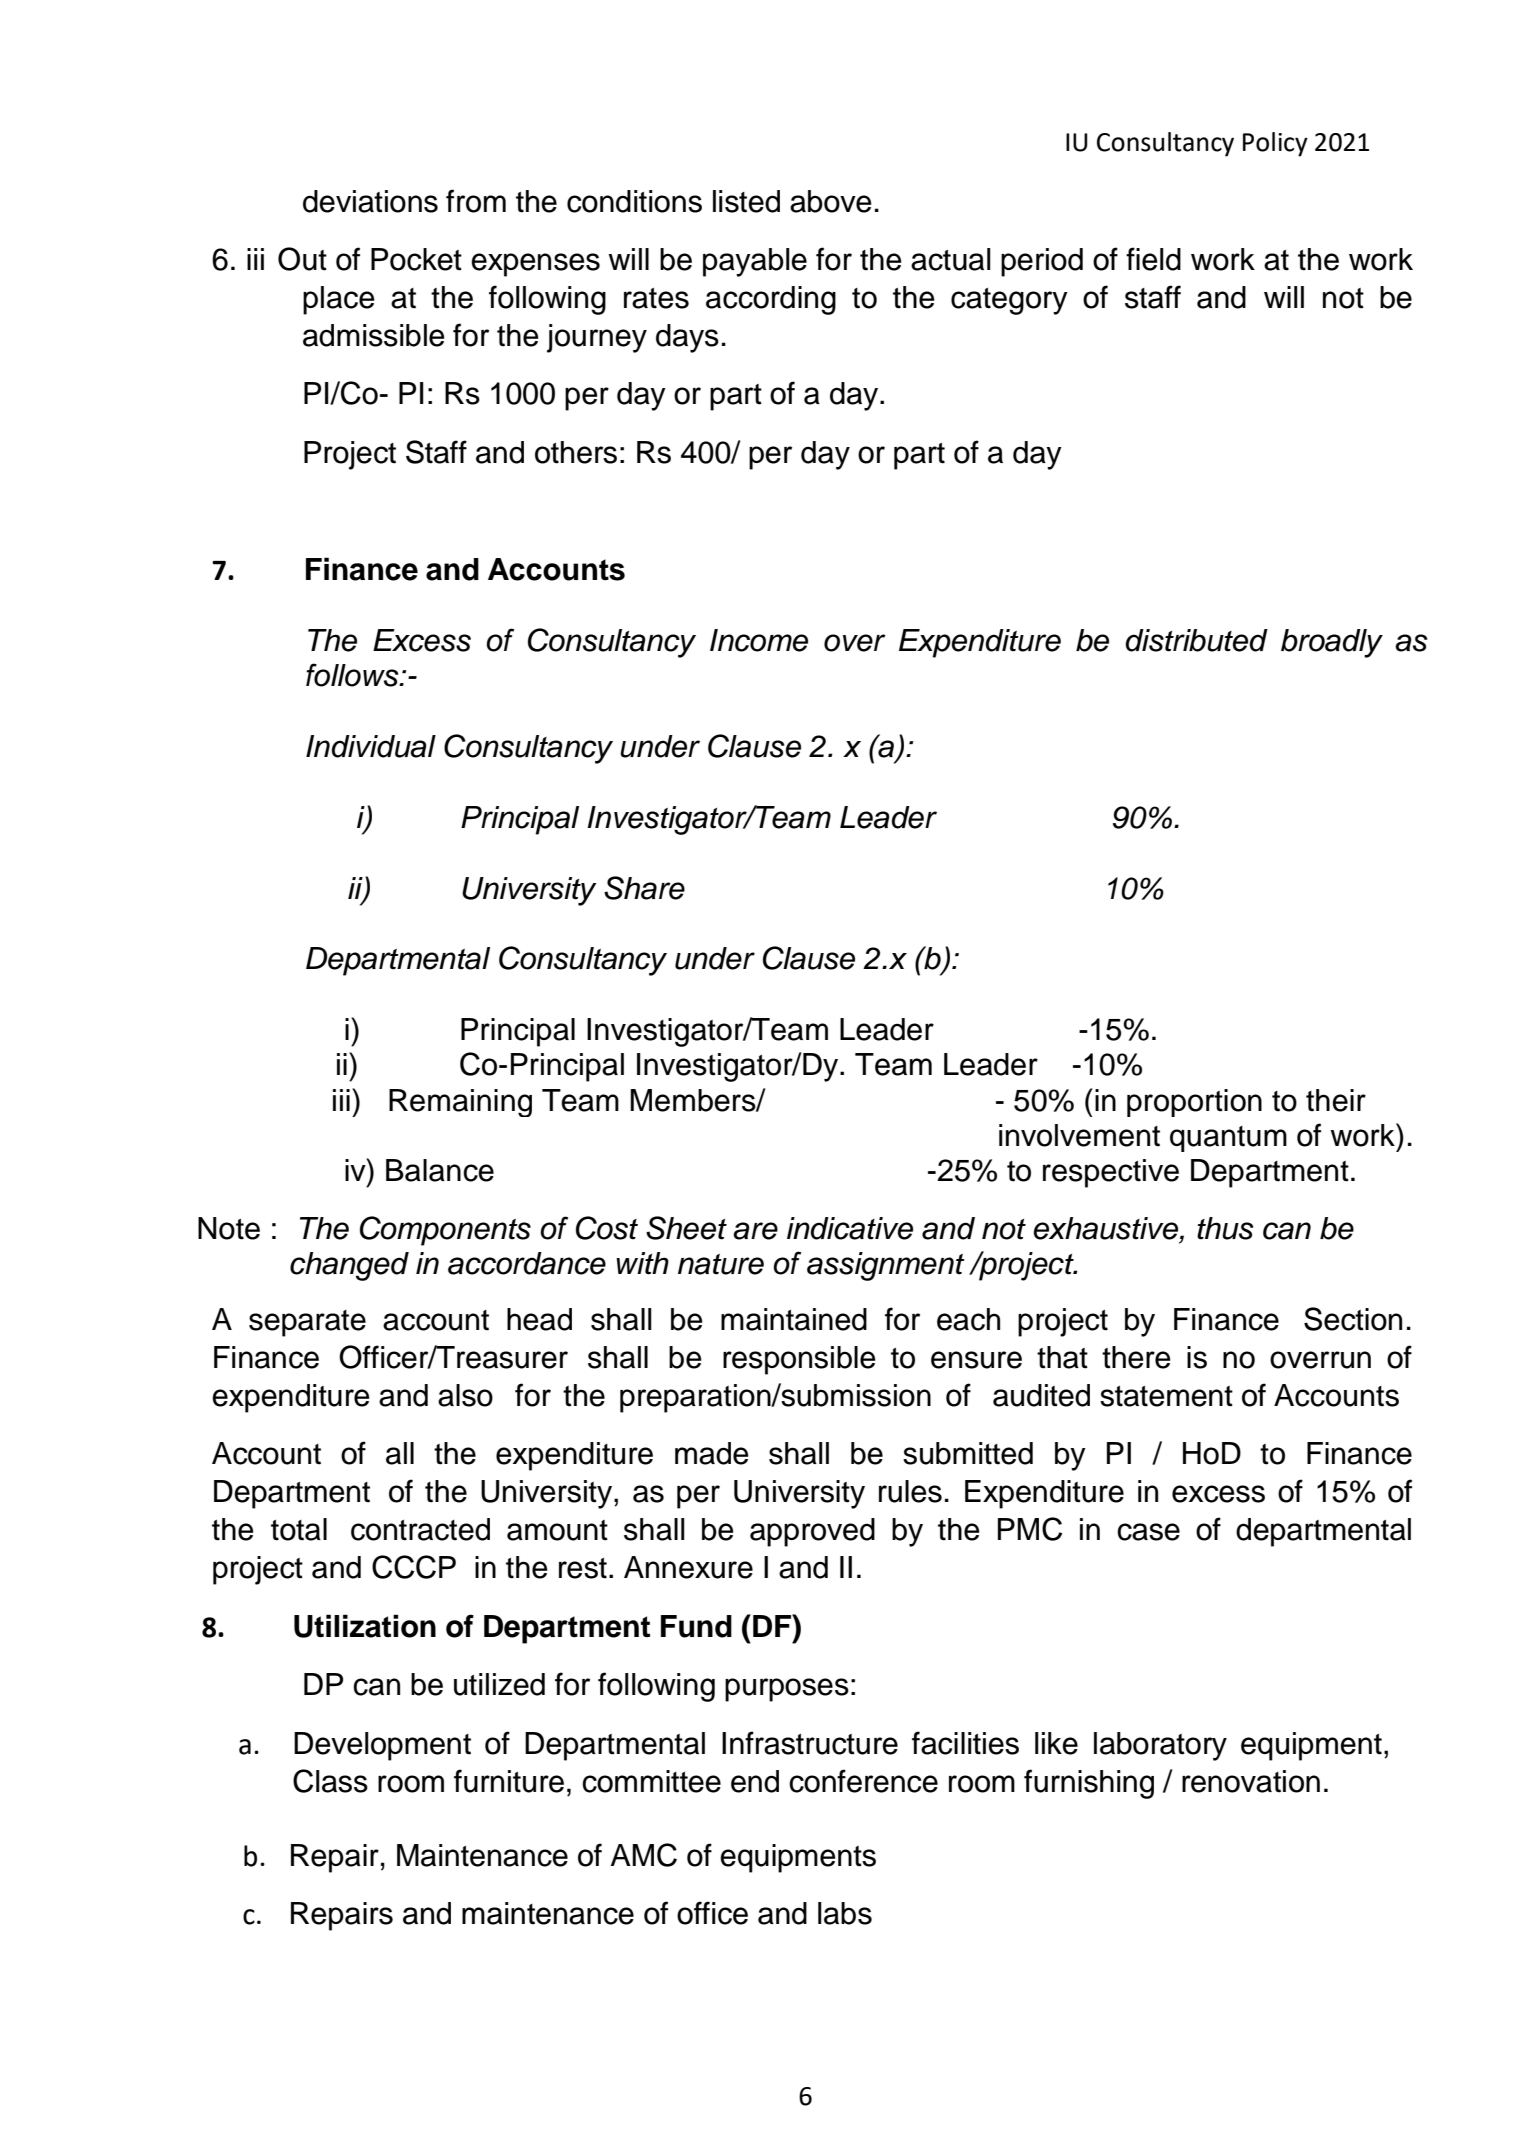  I want to click on Remaining, so click(460, 1103).
